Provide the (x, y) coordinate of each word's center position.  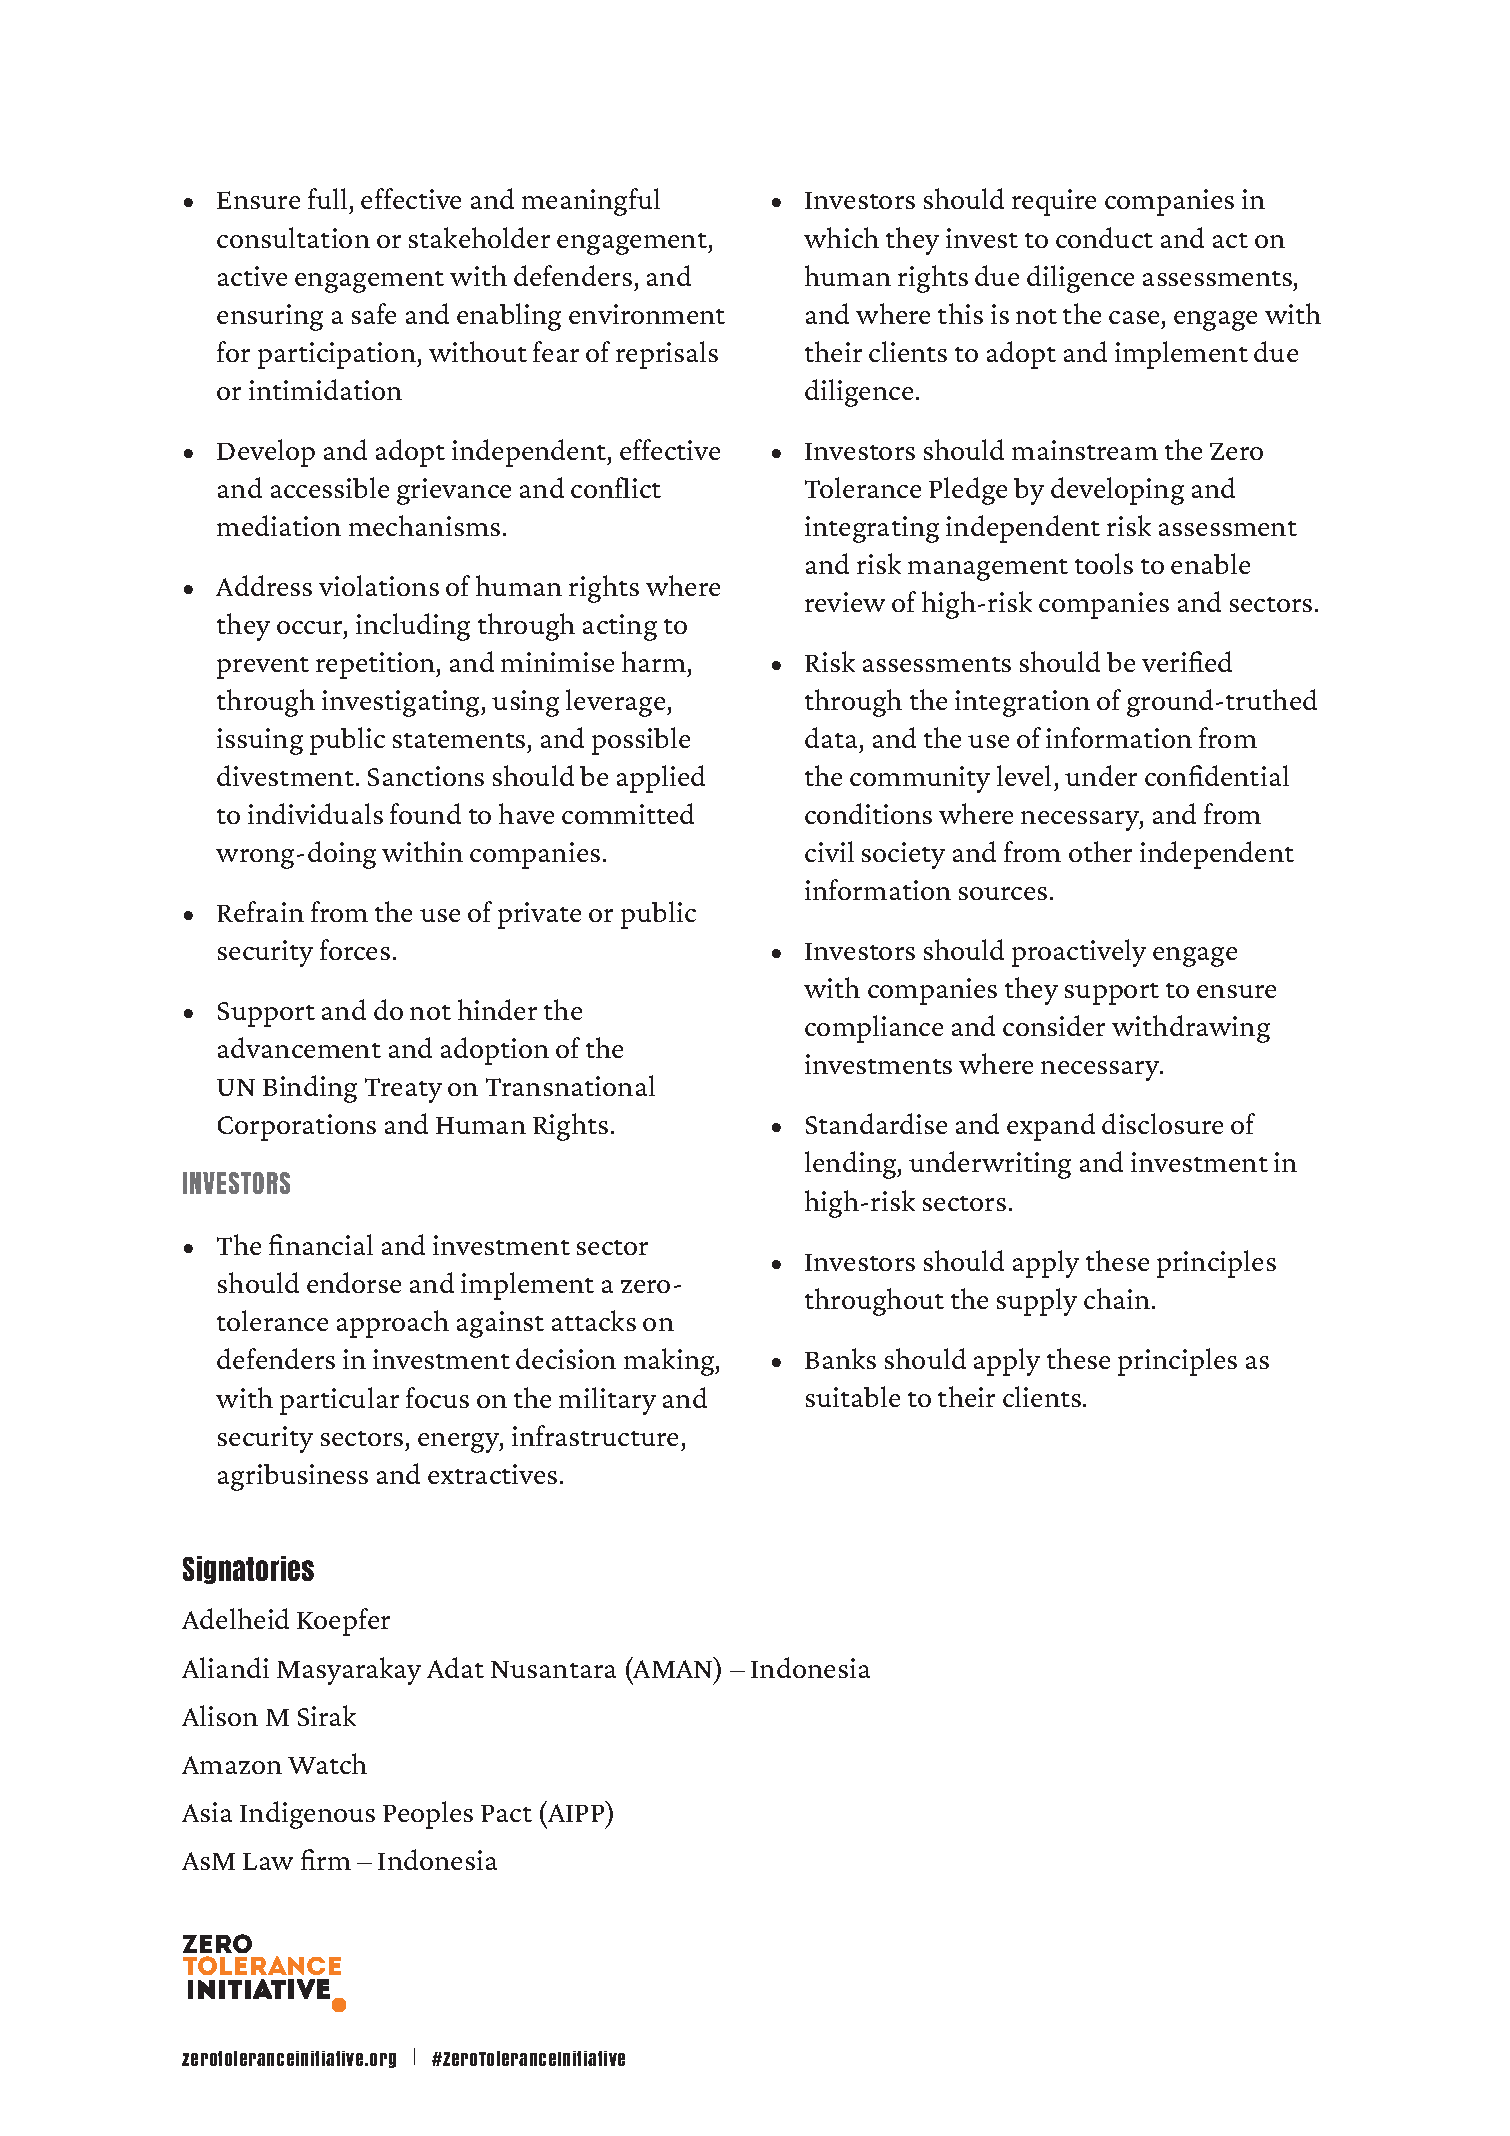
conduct (1104, 237)
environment (647, 314)
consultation (293, 237)
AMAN (673, 1668)
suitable (853, 1396)
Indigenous (307, 1815)
